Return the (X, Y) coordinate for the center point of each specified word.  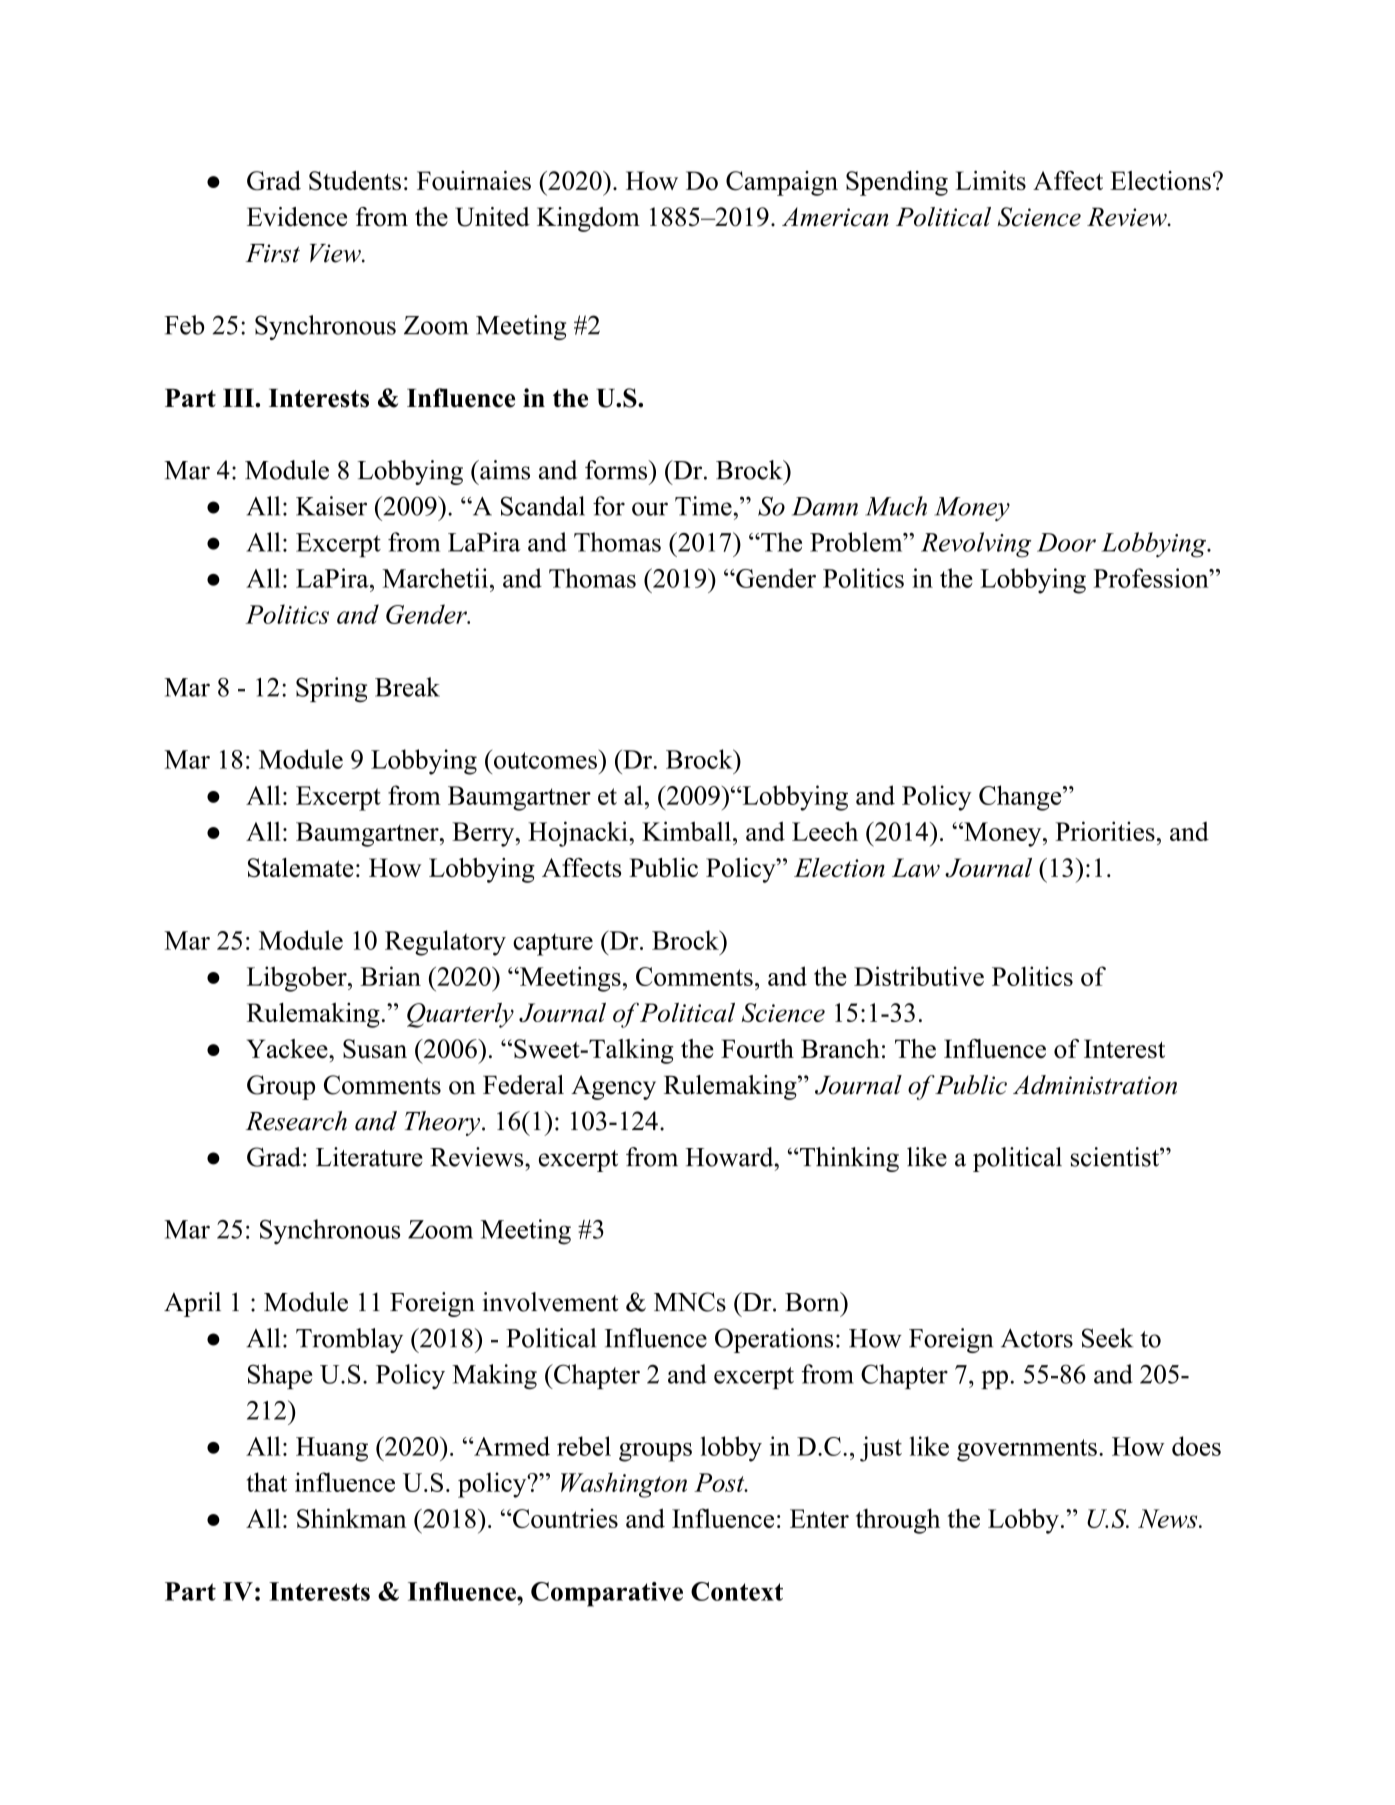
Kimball (686, 831)
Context (737, 1591)
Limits (990, 180)
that (267, 1482)
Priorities (1105, 831)
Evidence (297, 217)
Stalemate (301, 868)
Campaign (782, 183)
